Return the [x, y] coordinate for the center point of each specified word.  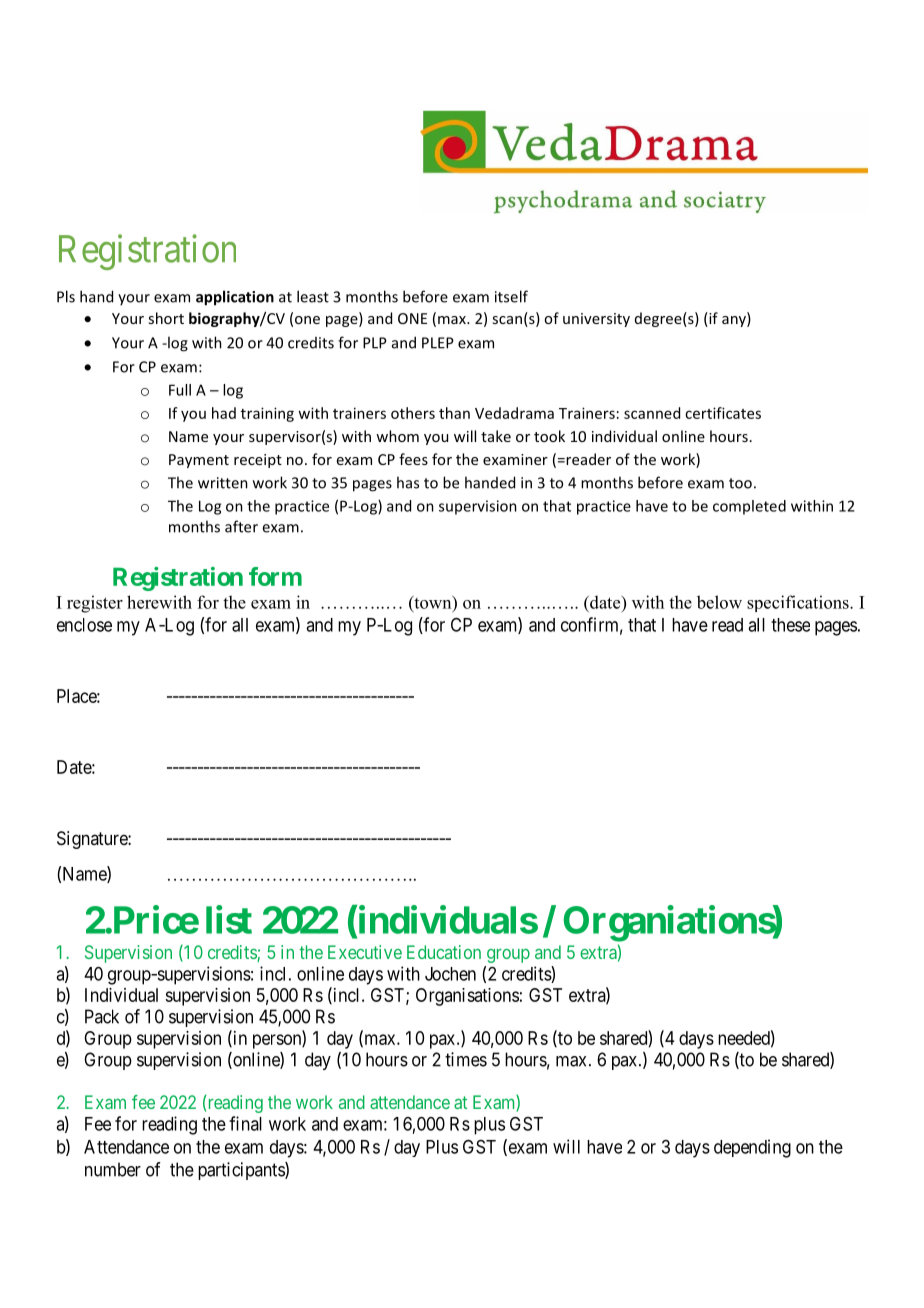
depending [752, 1148]
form [275, 576]
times [466, 1059]
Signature [93, 840]
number [113, 1169]
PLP [375, 343]
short [166, 318]
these [790, 625]
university [596, 320]
